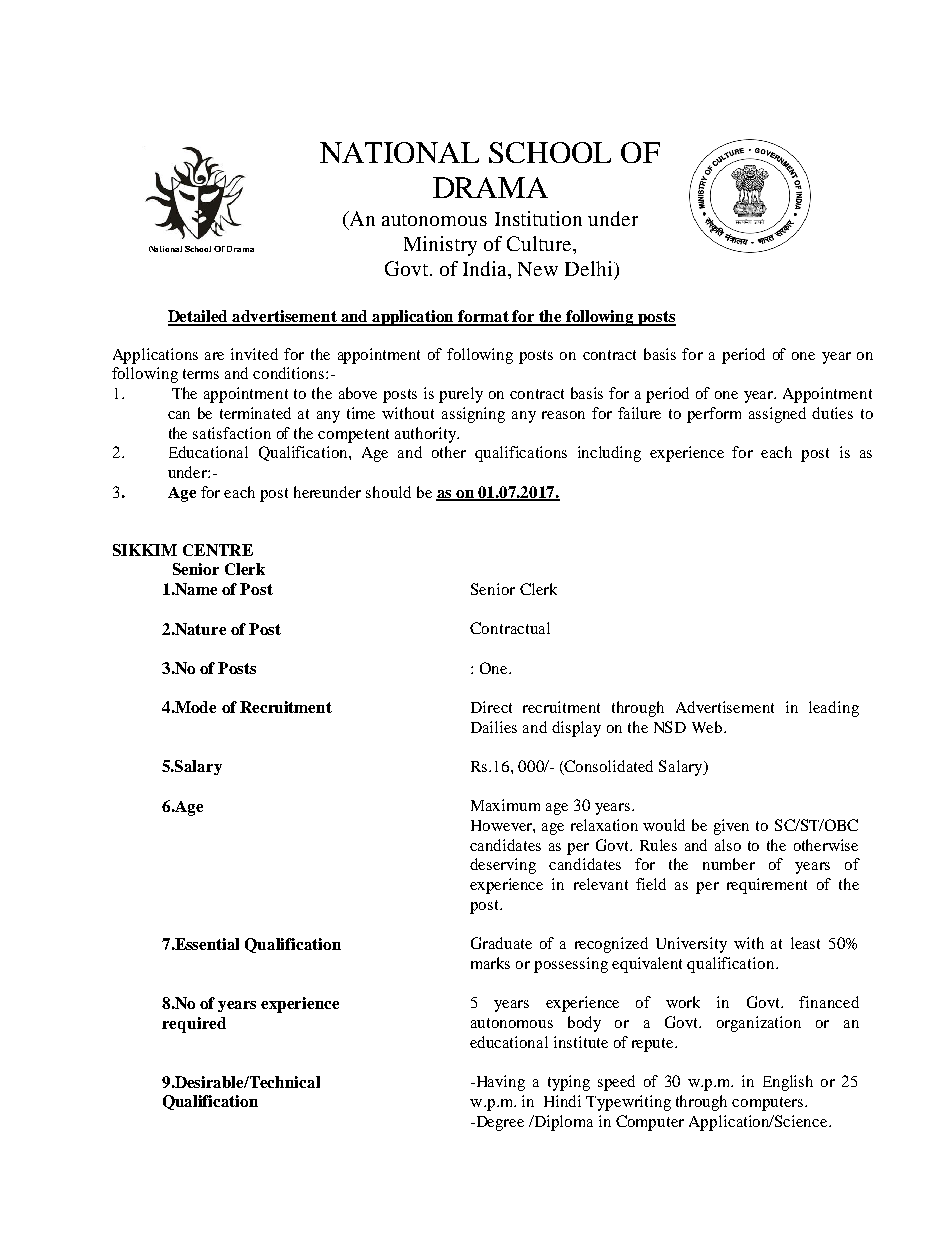  I want to click on required, so click(194, 1025).
